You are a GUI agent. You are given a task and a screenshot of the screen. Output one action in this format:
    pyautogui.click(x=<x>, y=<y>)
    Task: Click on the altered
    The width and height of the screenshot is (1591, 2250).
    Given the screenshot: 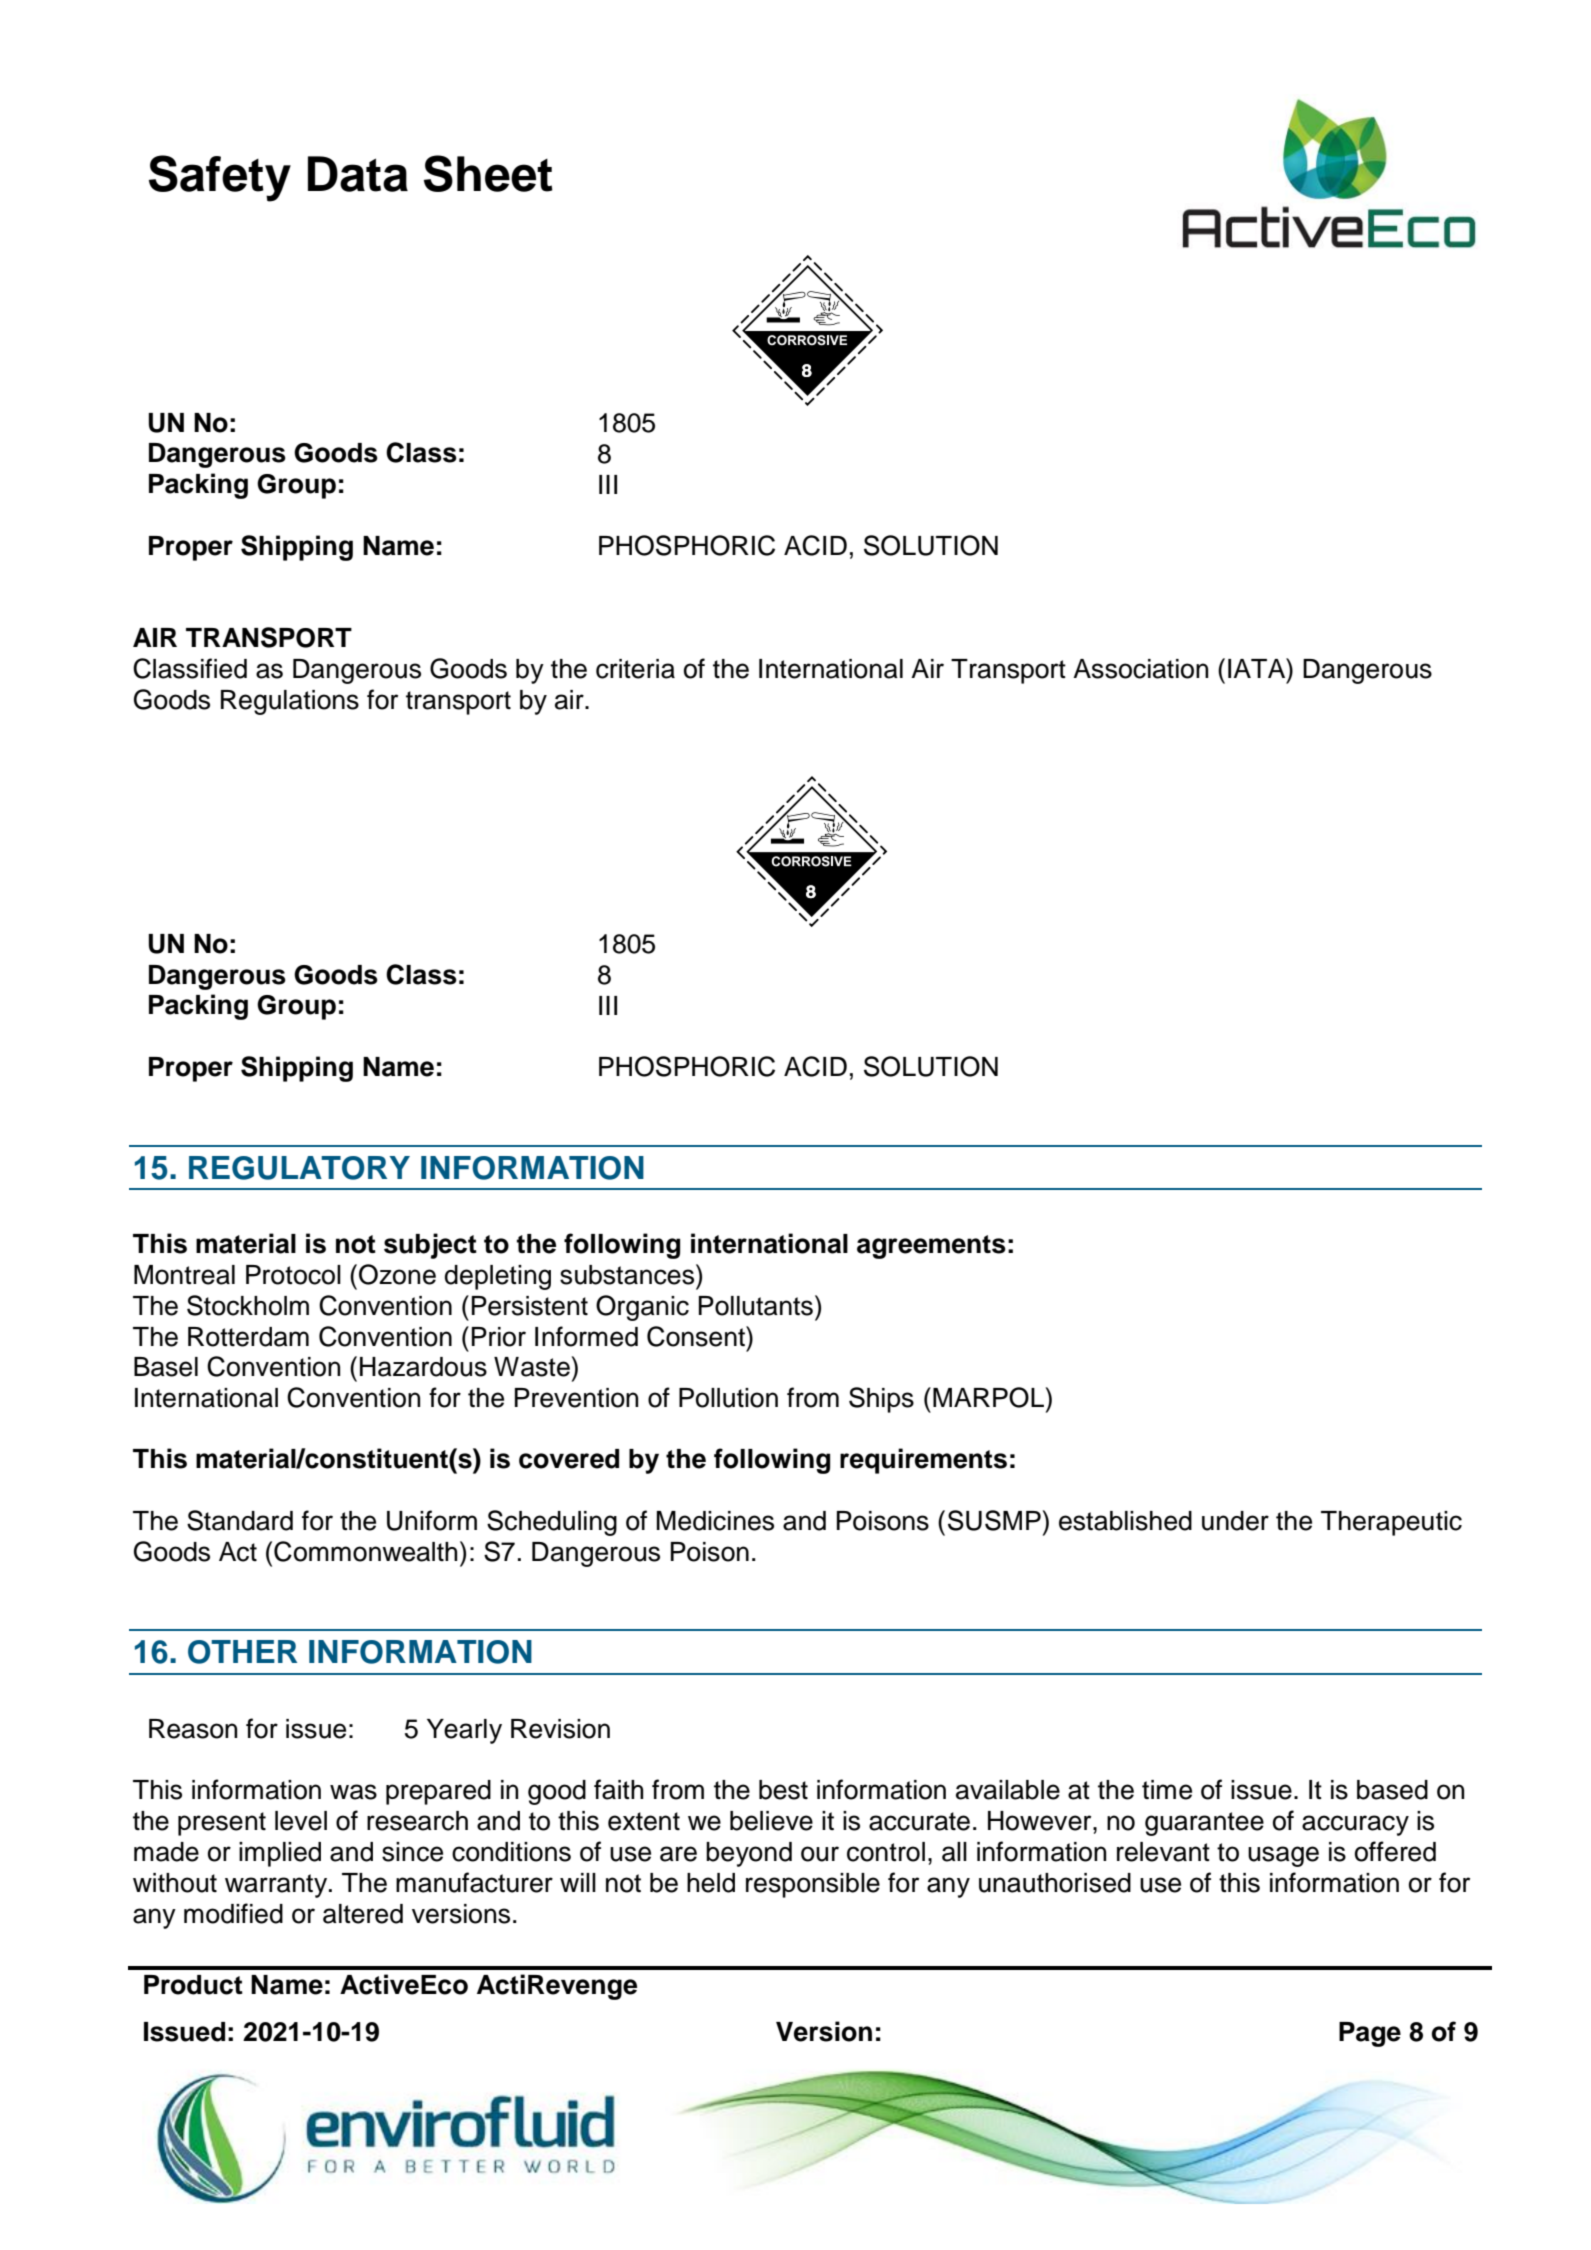 What is the action you would take?
    pyautogui.click(x=363, y=1914)
